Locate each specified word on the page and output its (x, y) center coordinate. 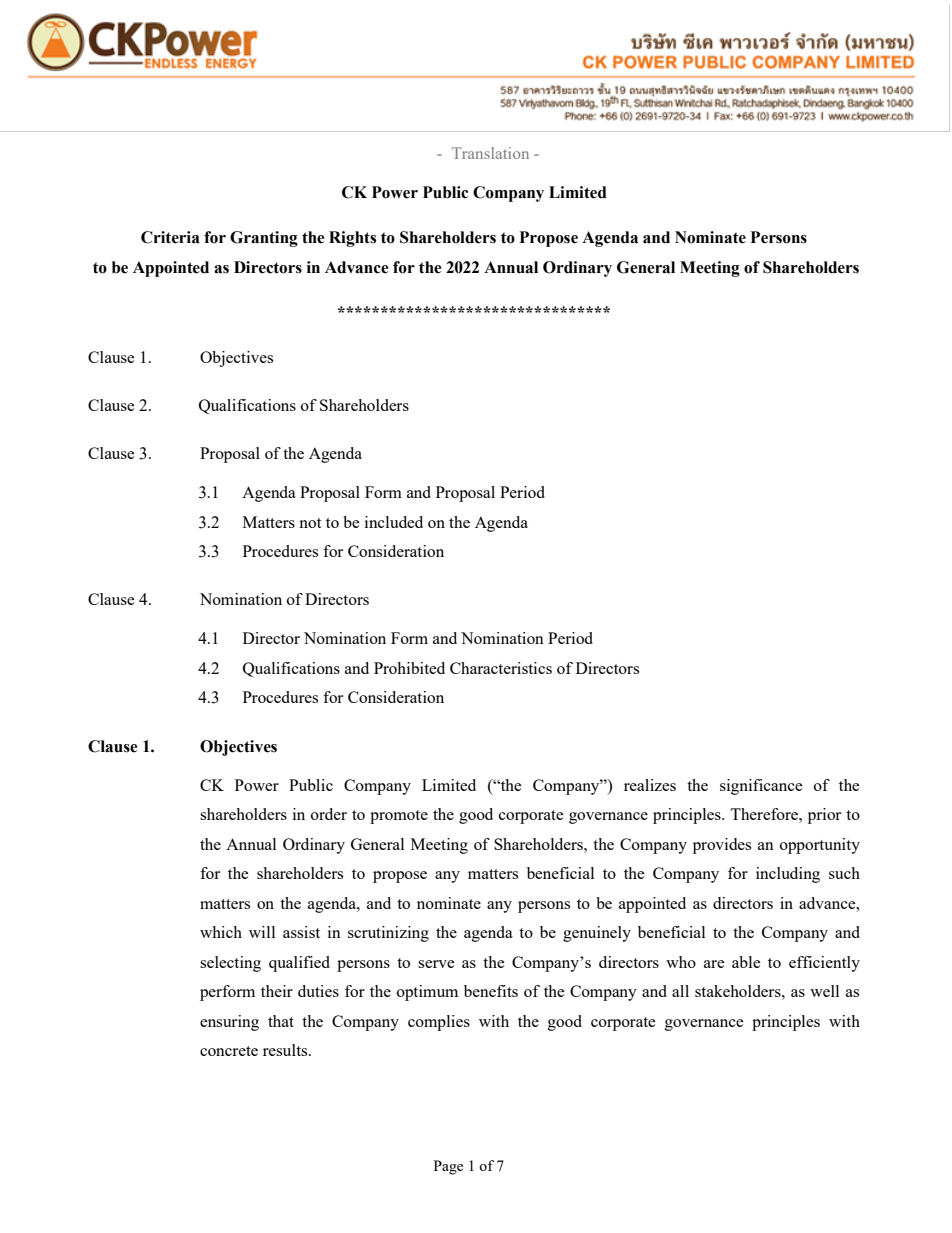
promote (399, 817)
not (310, 523)
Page (448, 1167)
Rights (352, 239)
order (329, 814)
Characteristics (501, 668)
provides (722, 846)
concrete (229, 1051)
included (394, 522)
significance (761, 787)
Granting (264, 239)
